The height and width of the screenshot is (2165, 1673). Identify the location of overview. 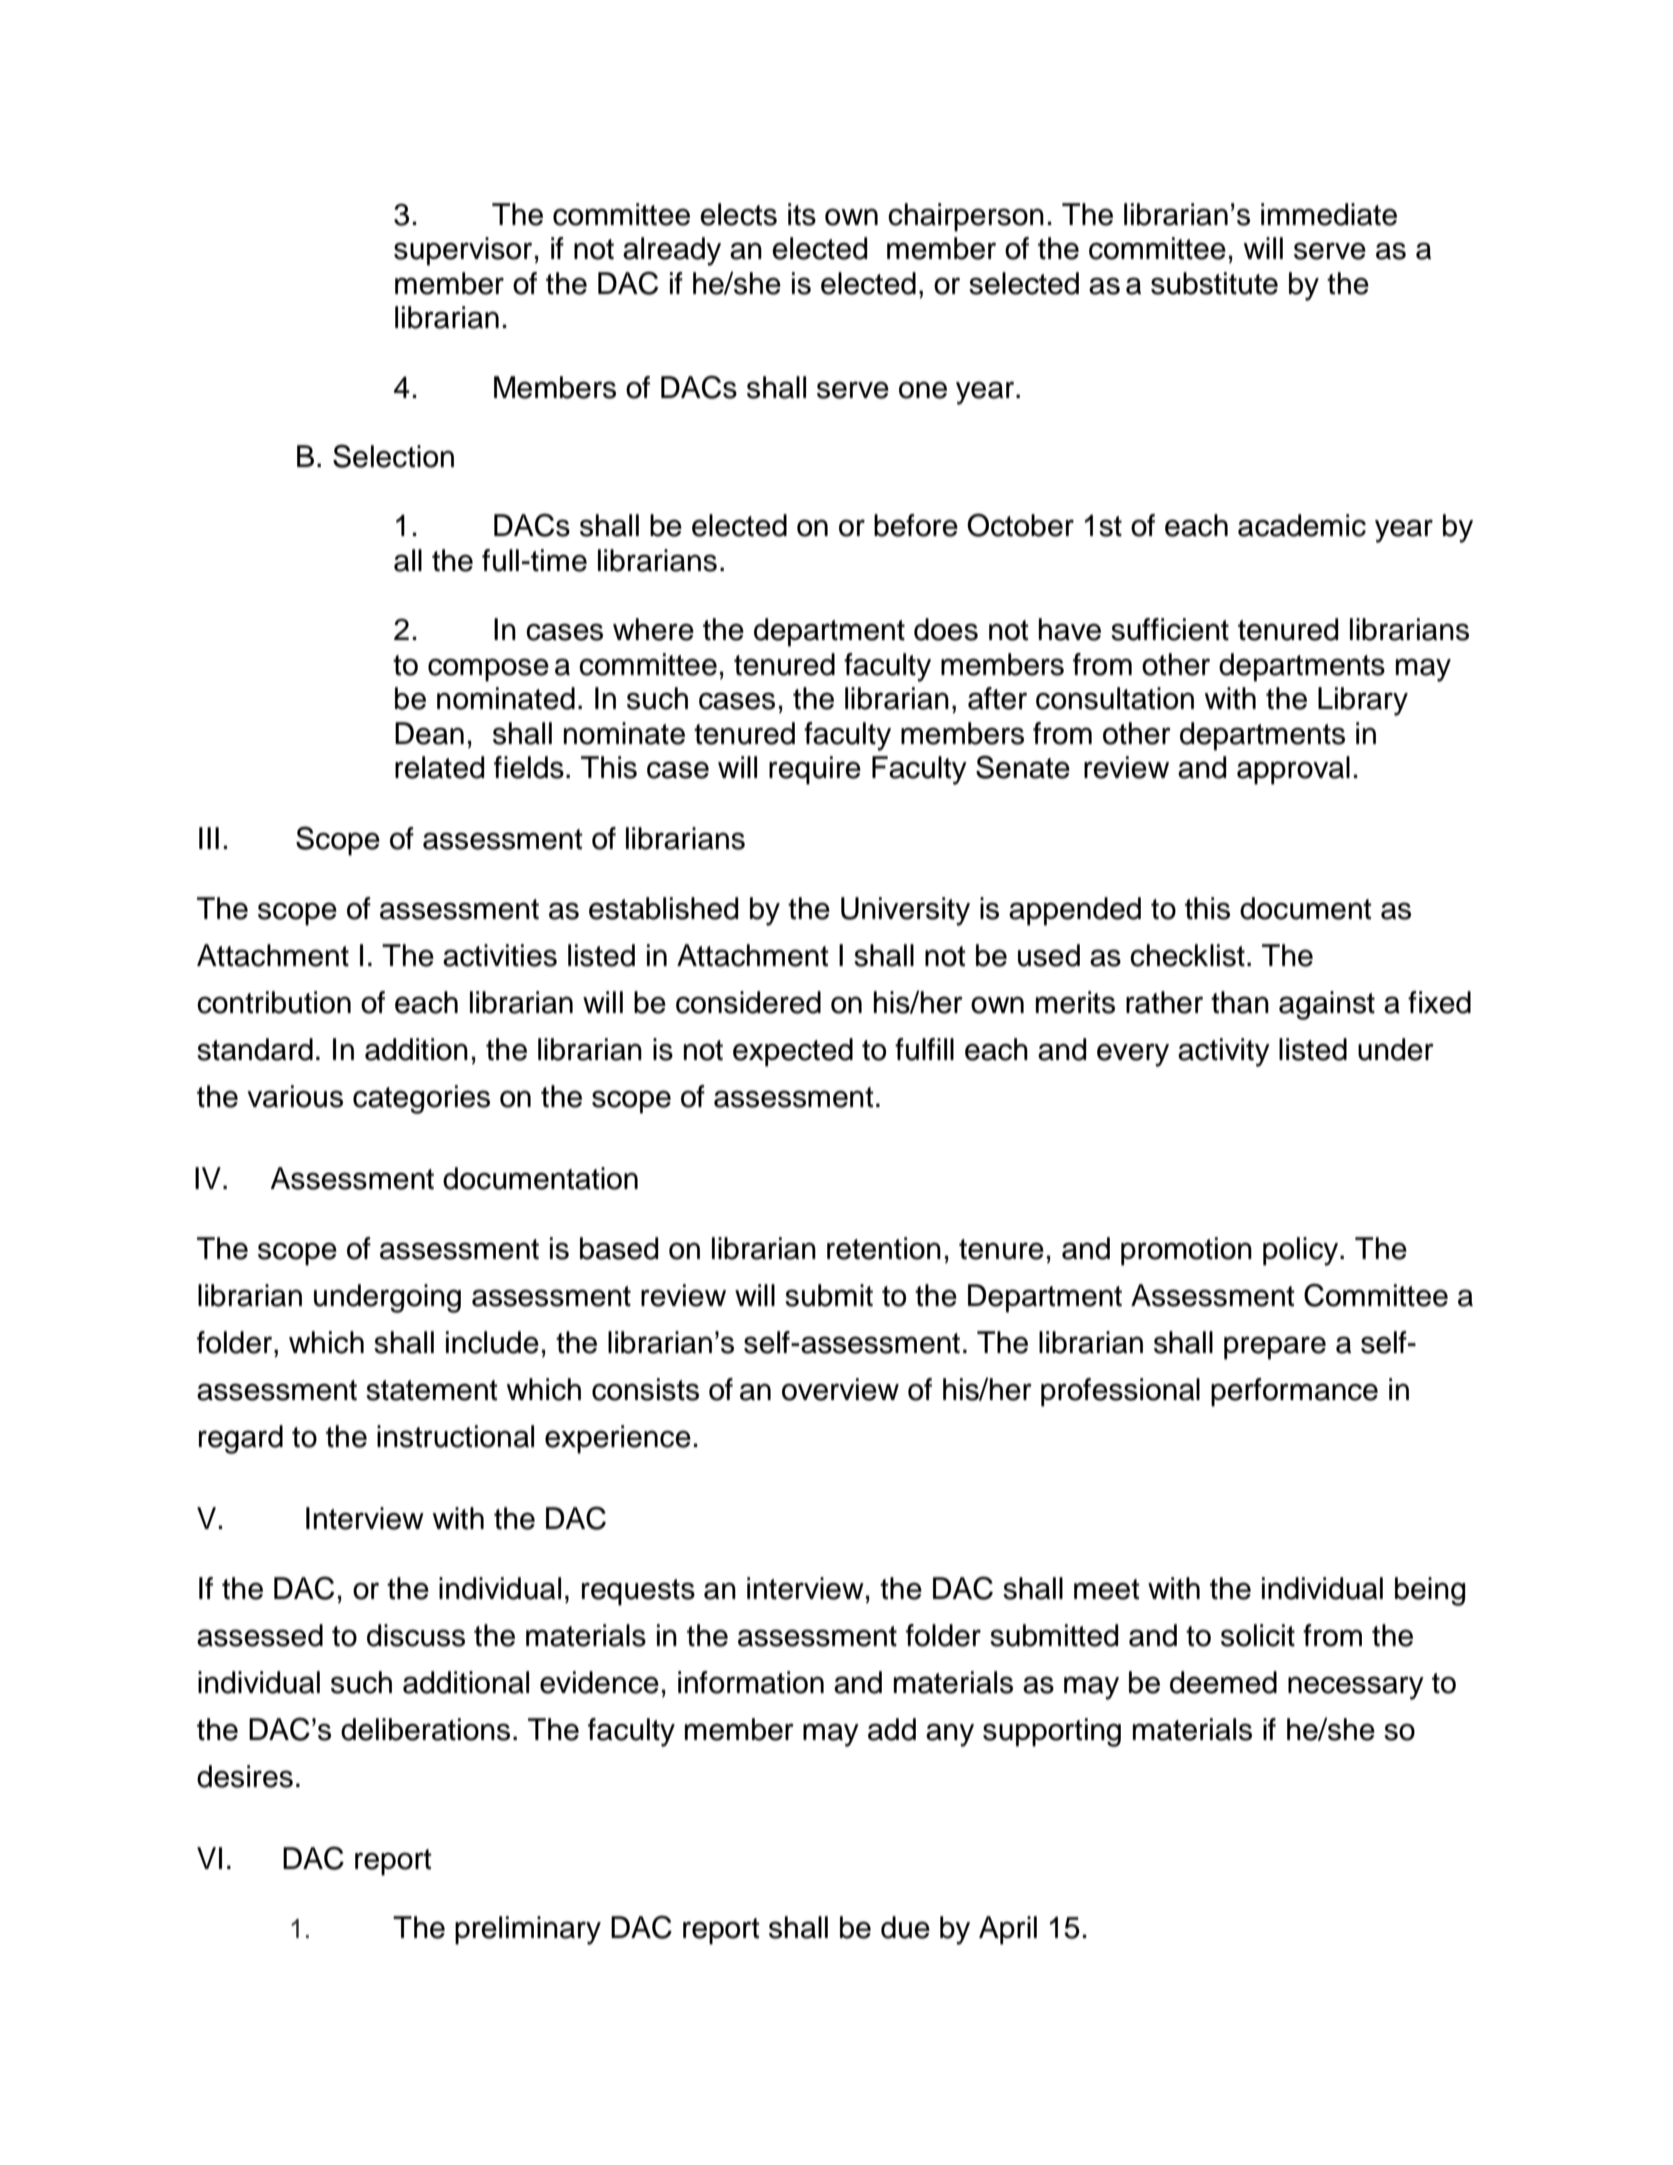
(840, 1389).
